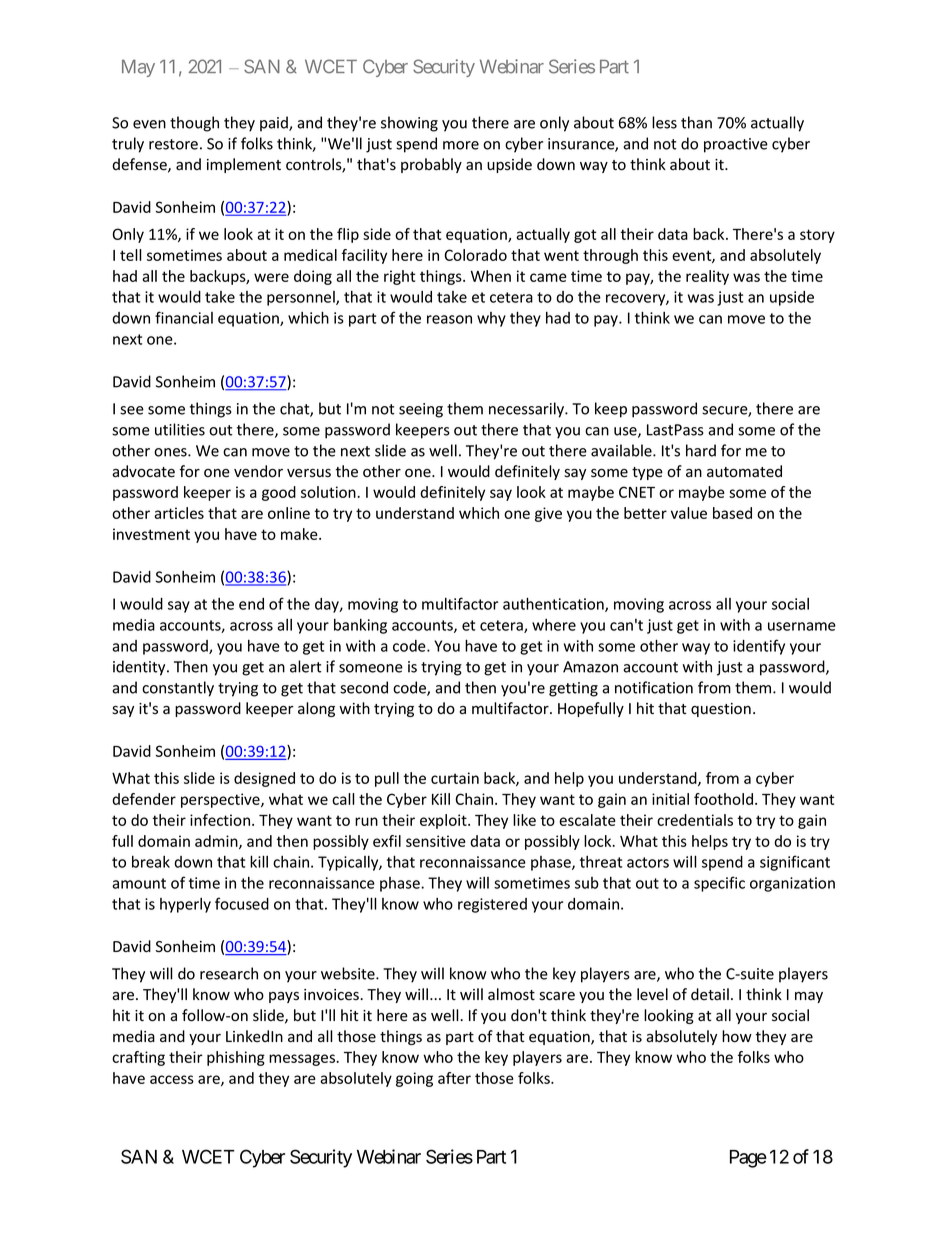 The image size is (952, 1233). Describe the element at coordinates (360, 626) in the document. I see `banking` at that location.
